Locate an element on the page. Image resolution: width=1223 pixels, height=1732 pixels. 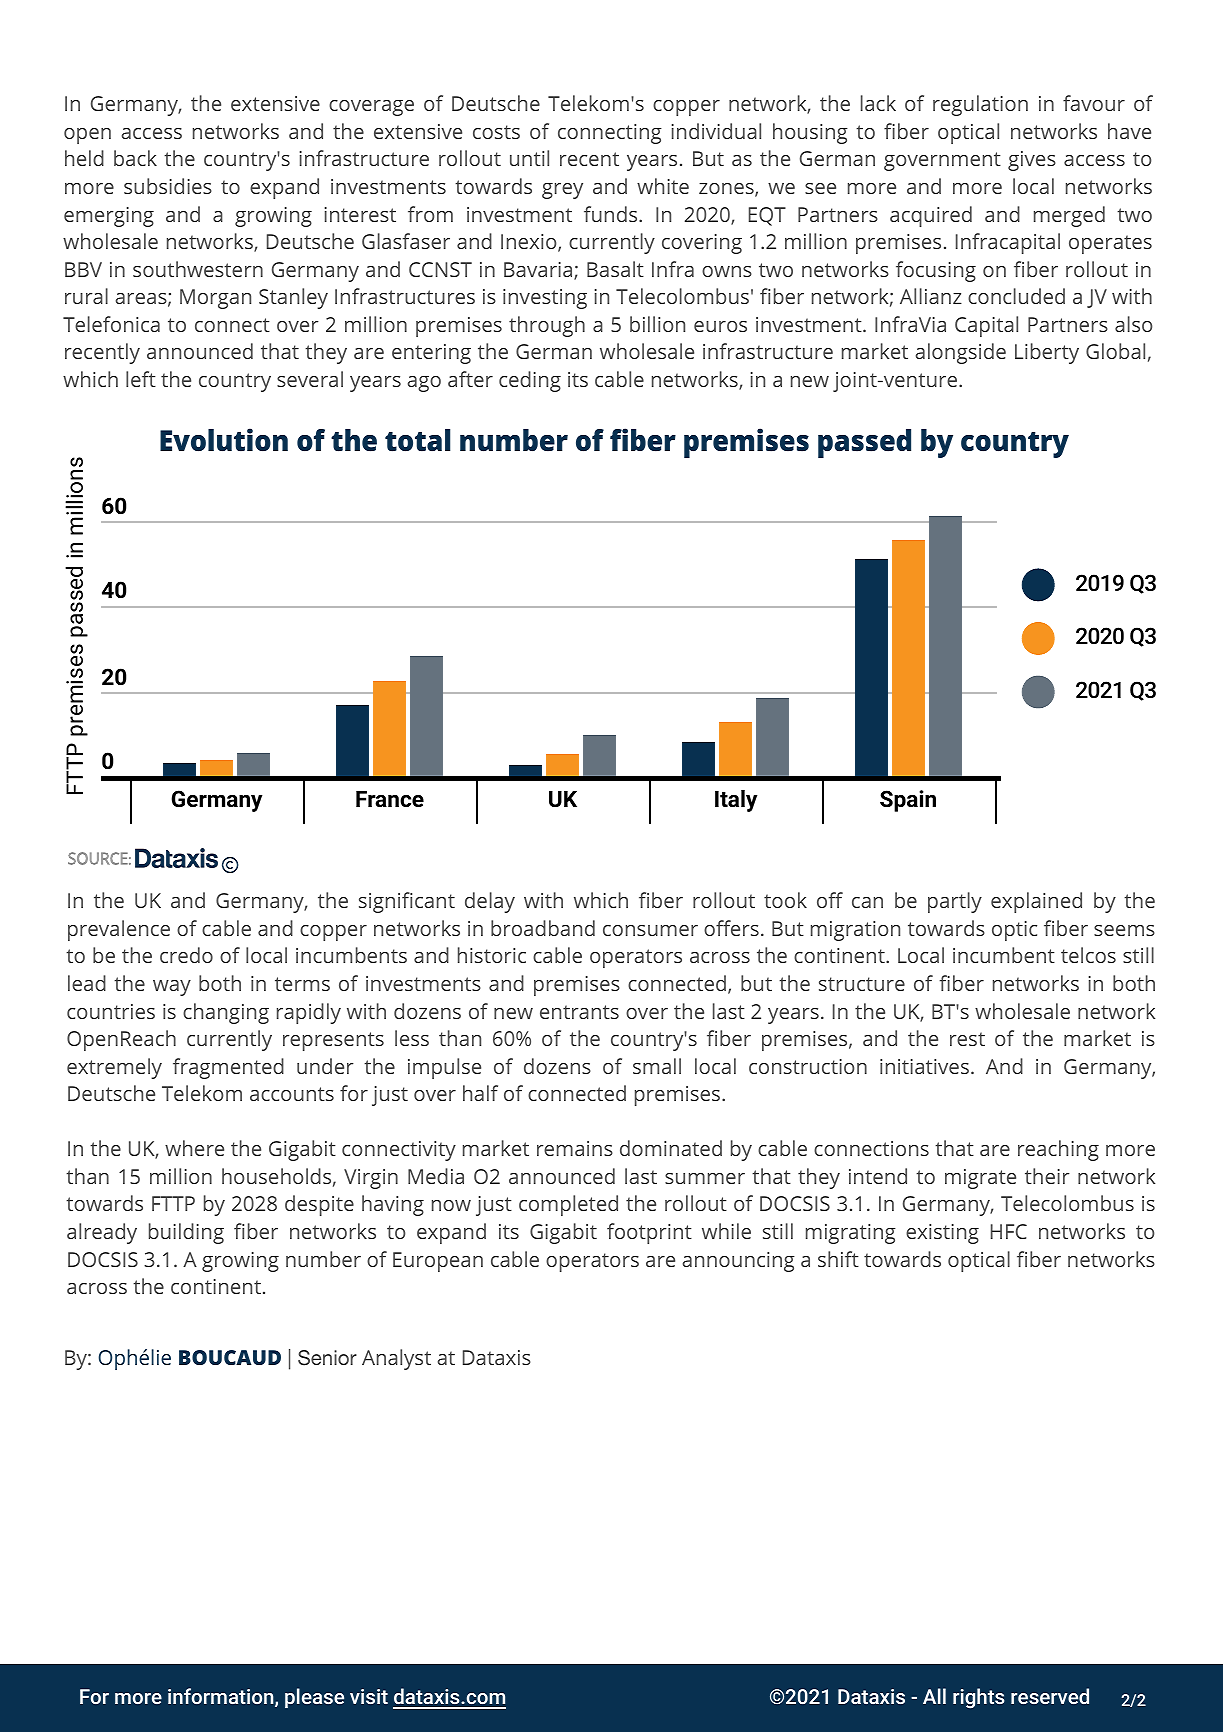
Senior is located at coordinates (327, 1358).
